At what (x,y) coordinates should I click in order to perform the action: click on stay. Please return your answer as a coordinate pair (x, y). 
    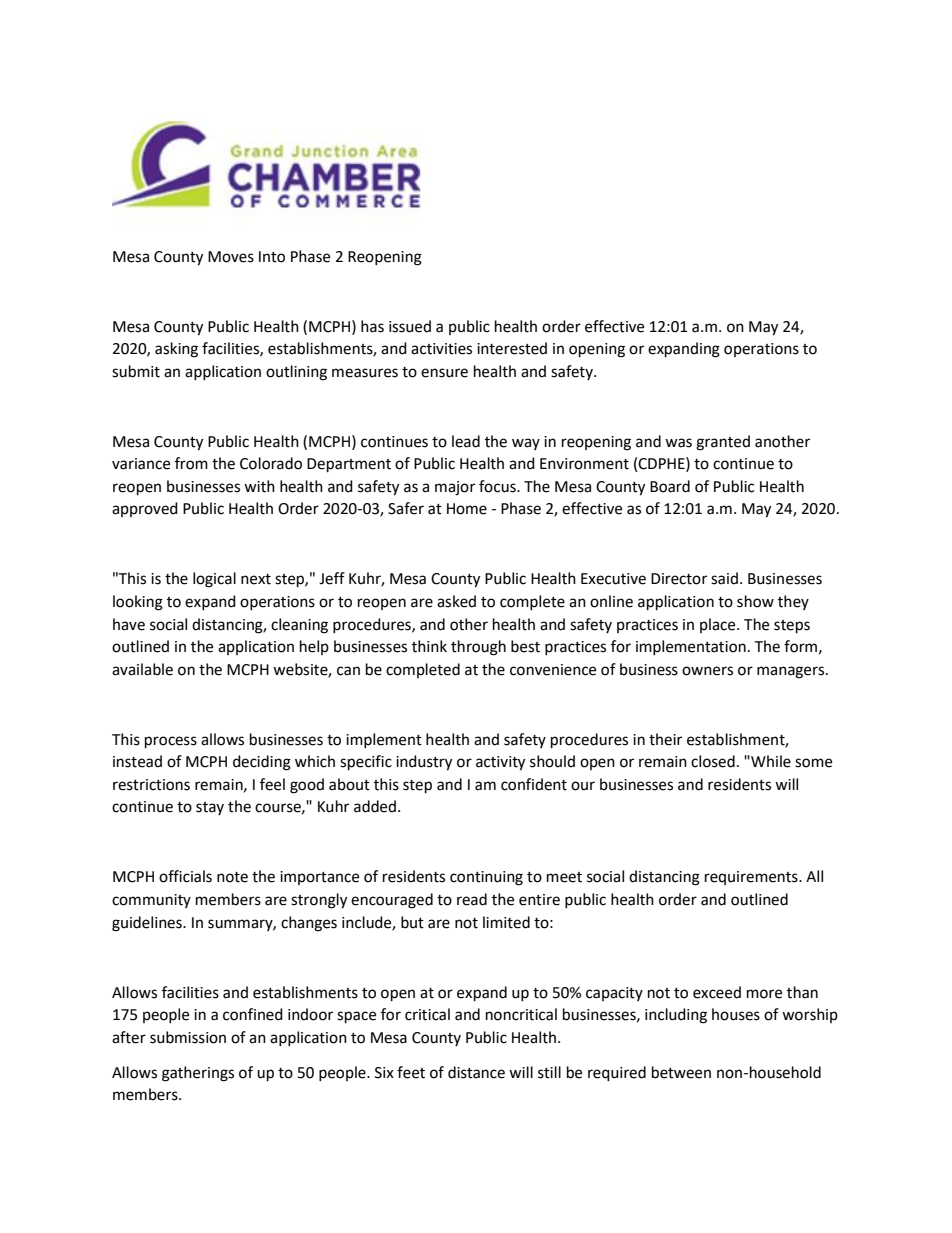
    Looking at the image, I should click on (210, 808).
